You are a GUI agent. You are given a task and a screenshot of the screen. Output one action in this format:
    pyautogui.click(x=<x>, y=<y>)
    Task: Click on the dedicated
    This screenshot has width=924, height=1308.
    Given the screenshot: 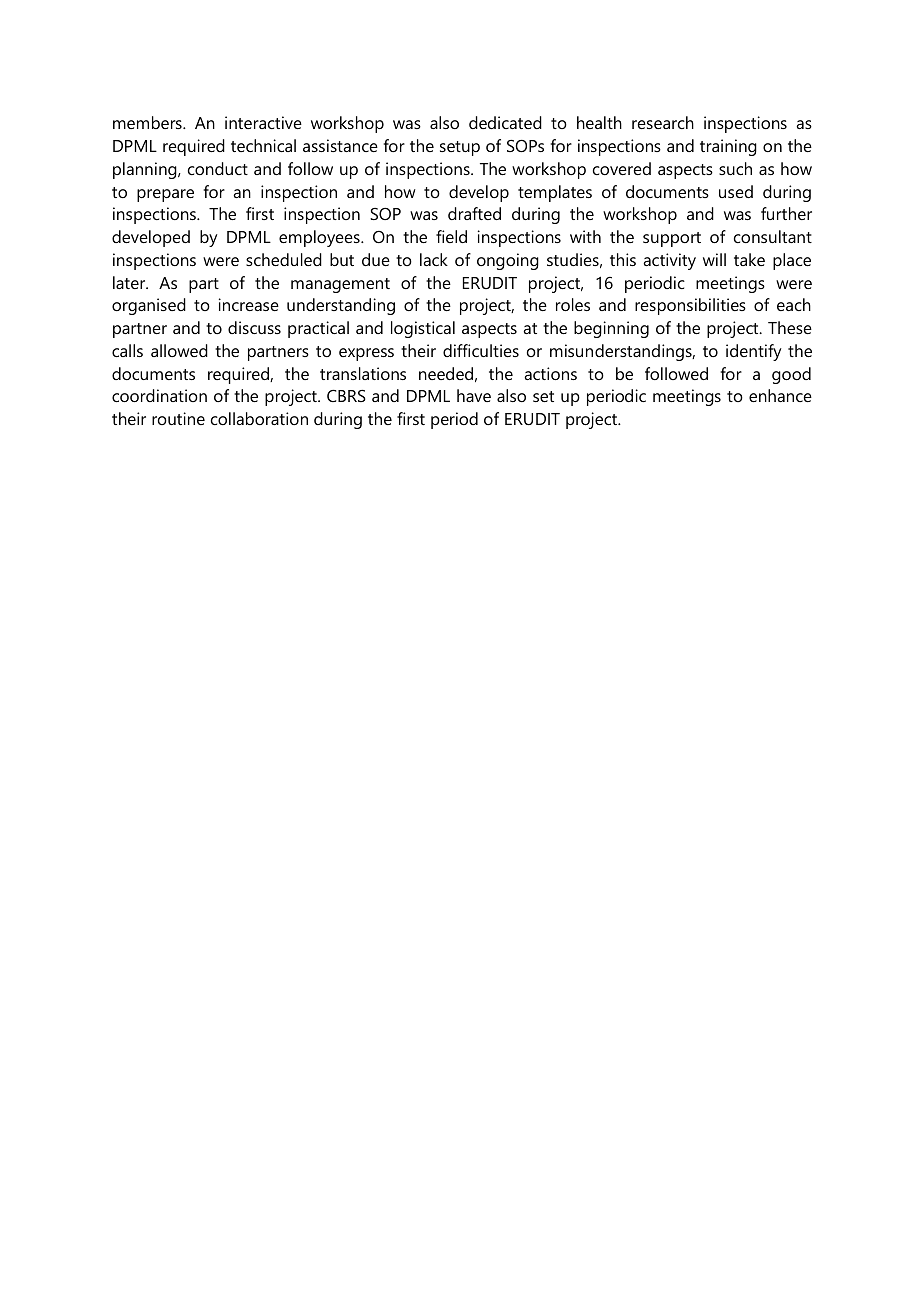 What is the action you would take?
    pyautogui.click(x=505, y=122)
